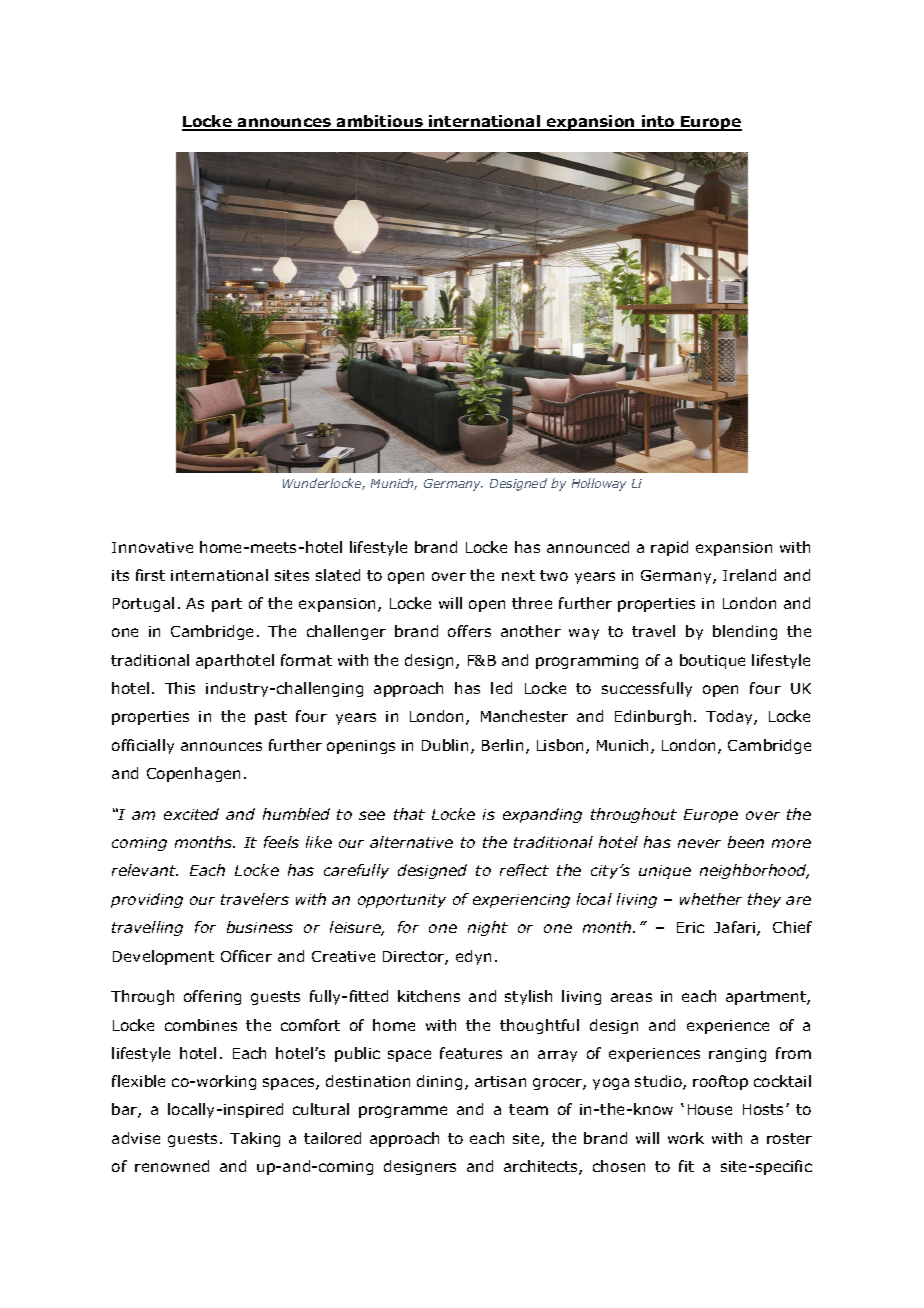  What do you see at coordinates (403, 1112) in the page?
I see `programme` at bounding box center [403, 1112].
